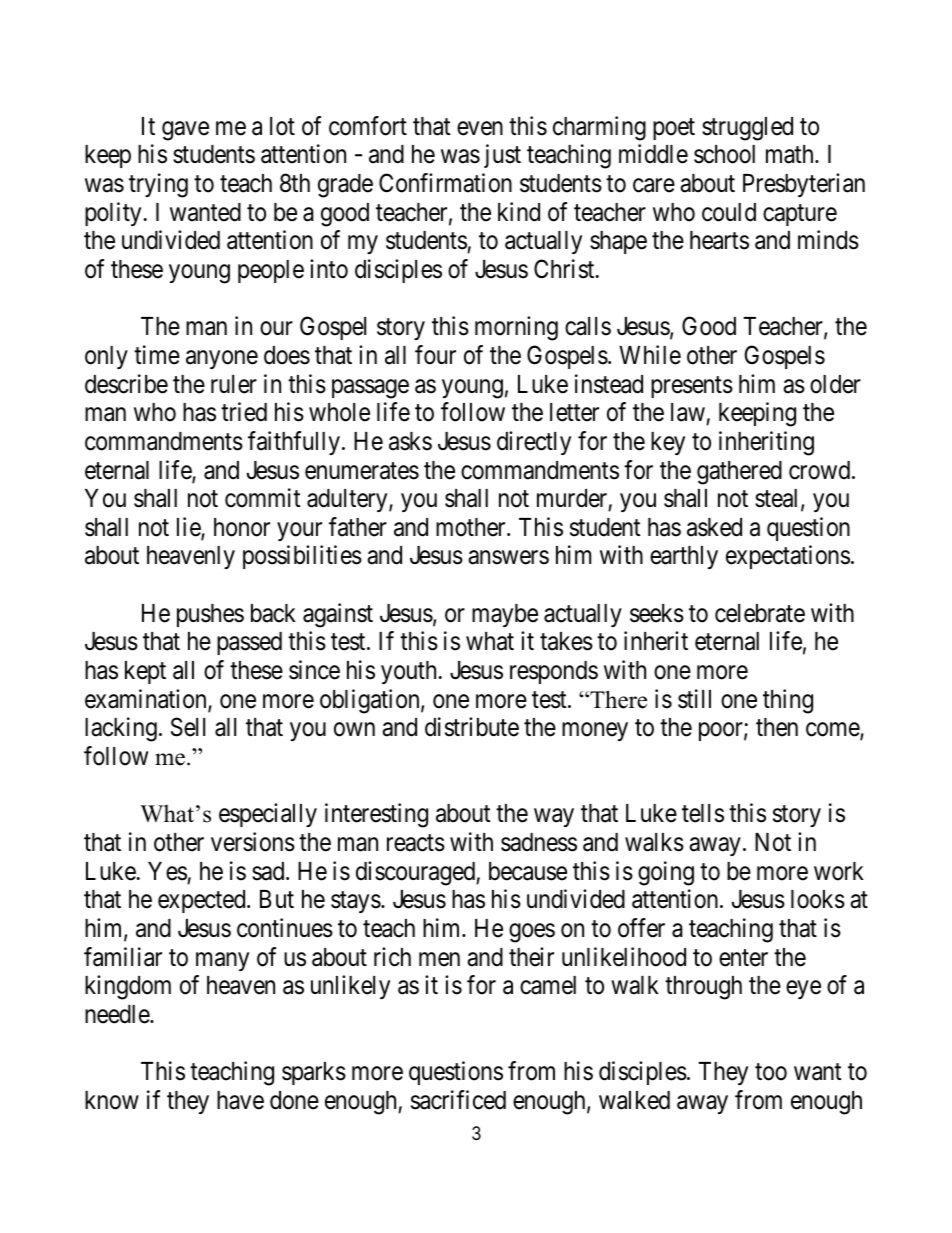 The height and width of the screenshot is (1233, 952). I want to click on just, so click(502, 156).
